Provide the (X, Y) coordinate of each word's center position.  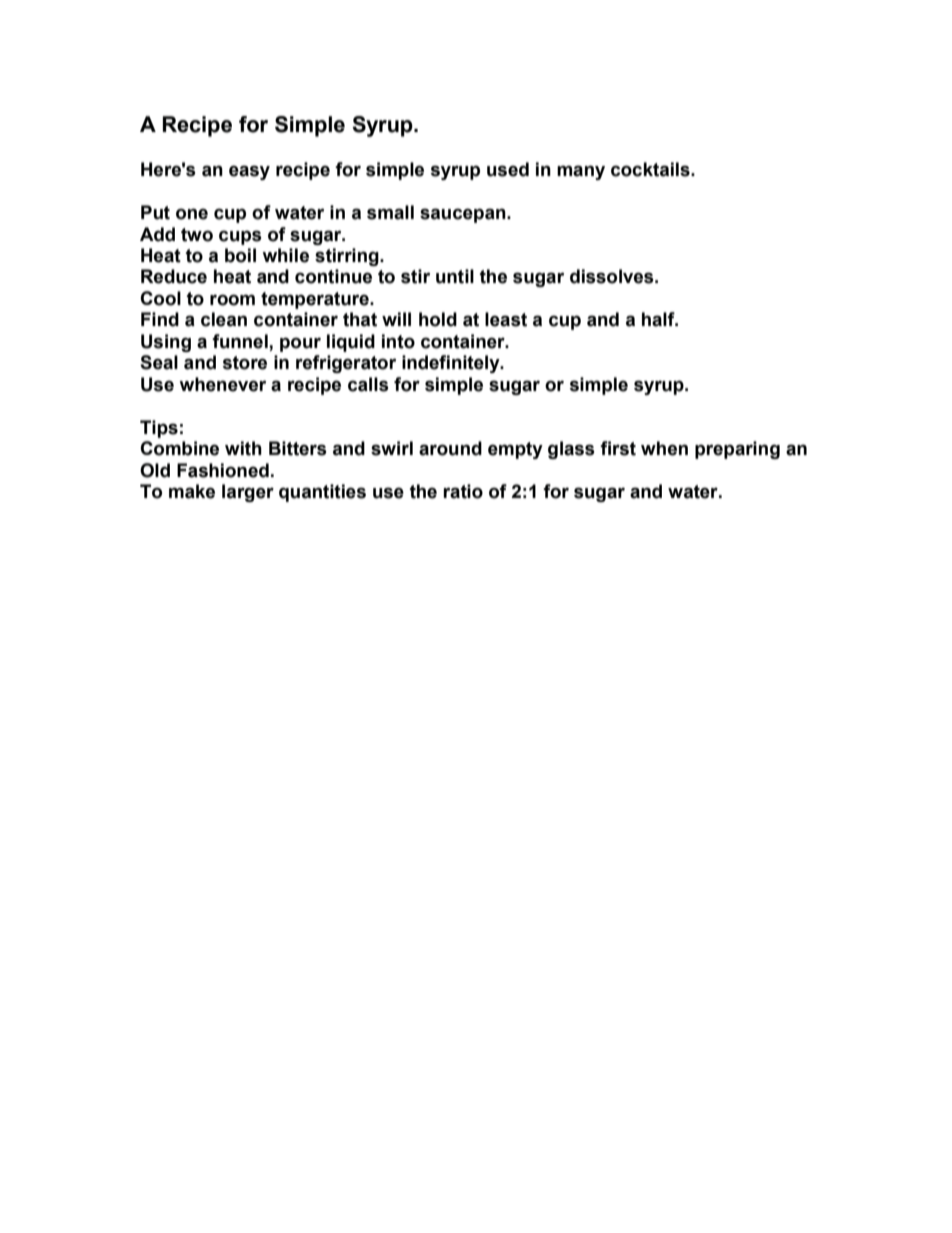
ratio (463, 491)
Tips (159, 429)
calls (368, 384)
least (506, 319)
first (618, 448)
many (581, 172)
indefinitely (452, 364)
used (508, 169)
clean (224, 319)
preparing (737, 450)
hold (438, 319)
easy (249, 172)
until (455, 276)
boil (240, 255)
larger (248, 493)
